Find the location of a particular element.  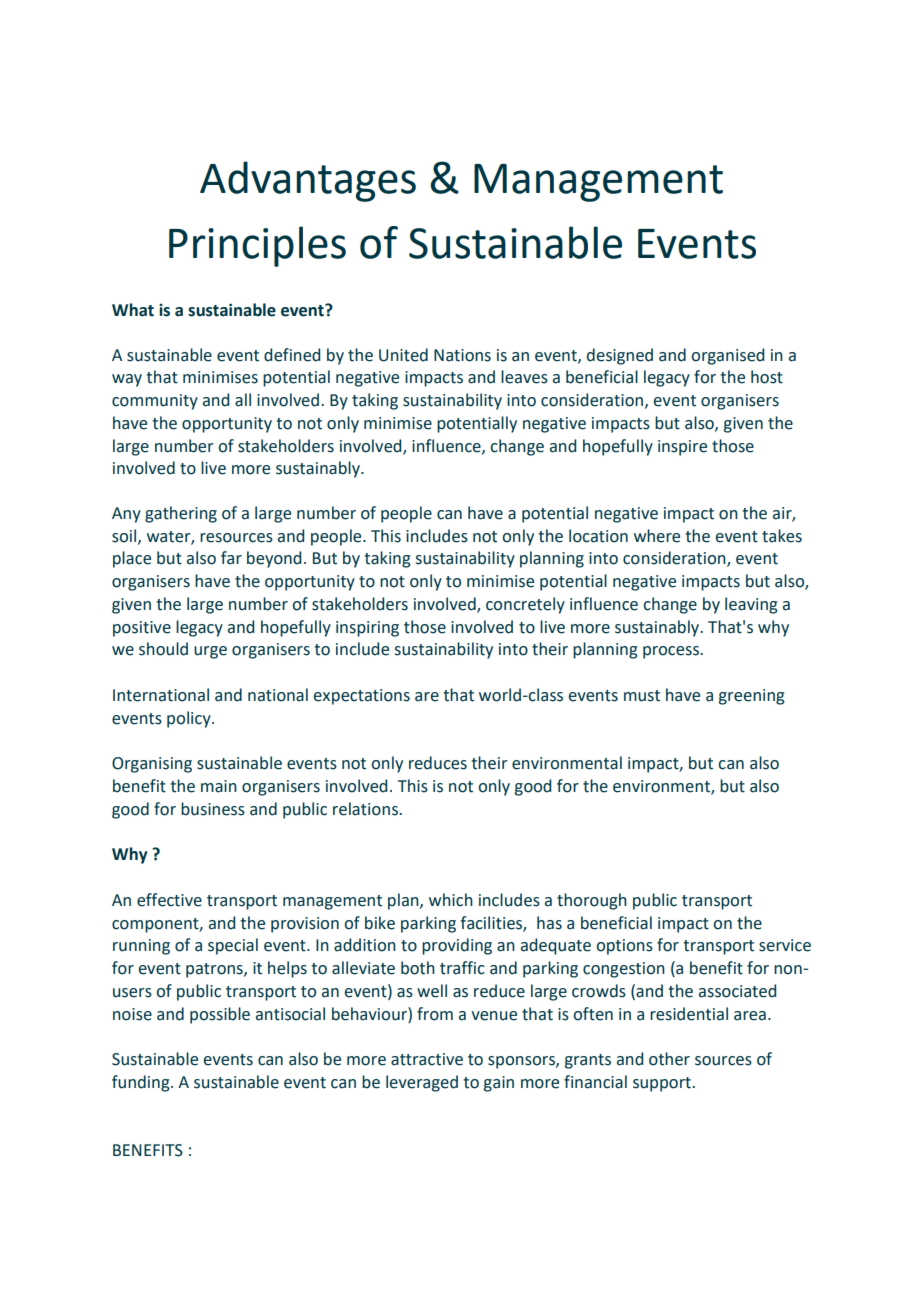

policy is located at coordinates (190, 719).
